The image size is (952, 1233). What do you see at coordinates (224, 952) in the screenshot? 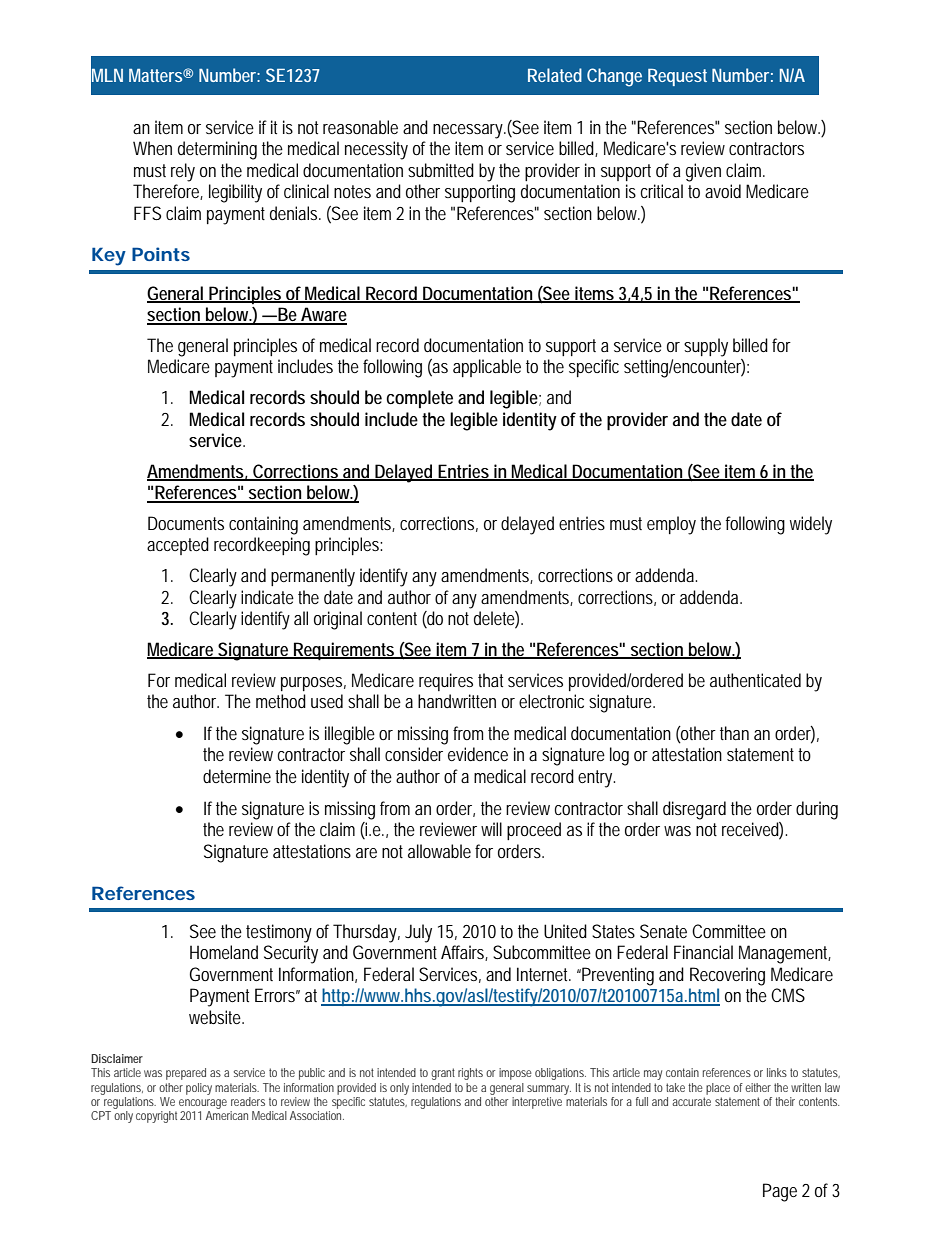
I see `Homeland` at bounding box center [224, 952].
